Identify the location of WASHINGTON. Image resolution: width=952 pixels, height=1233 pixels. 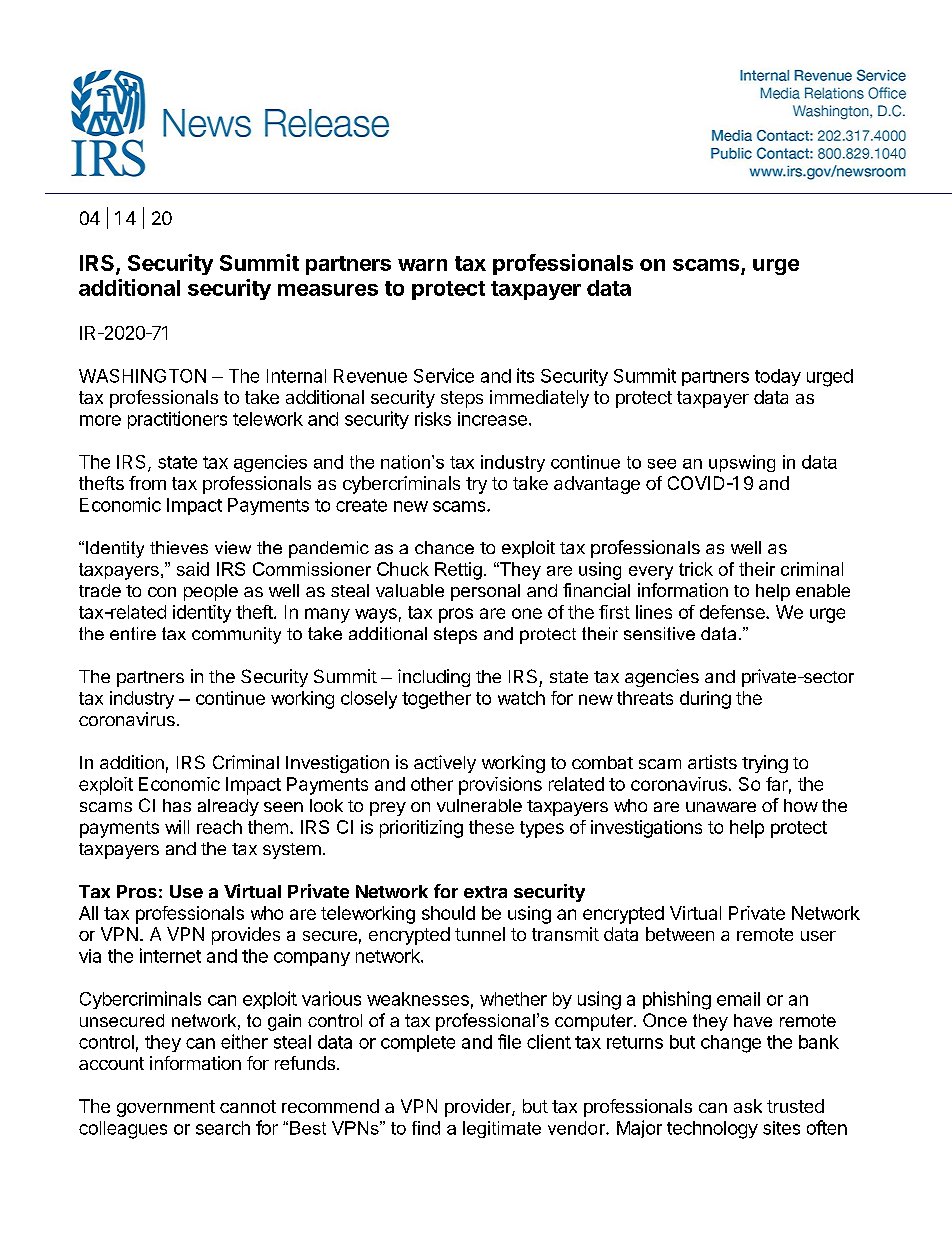
(142, 376).
